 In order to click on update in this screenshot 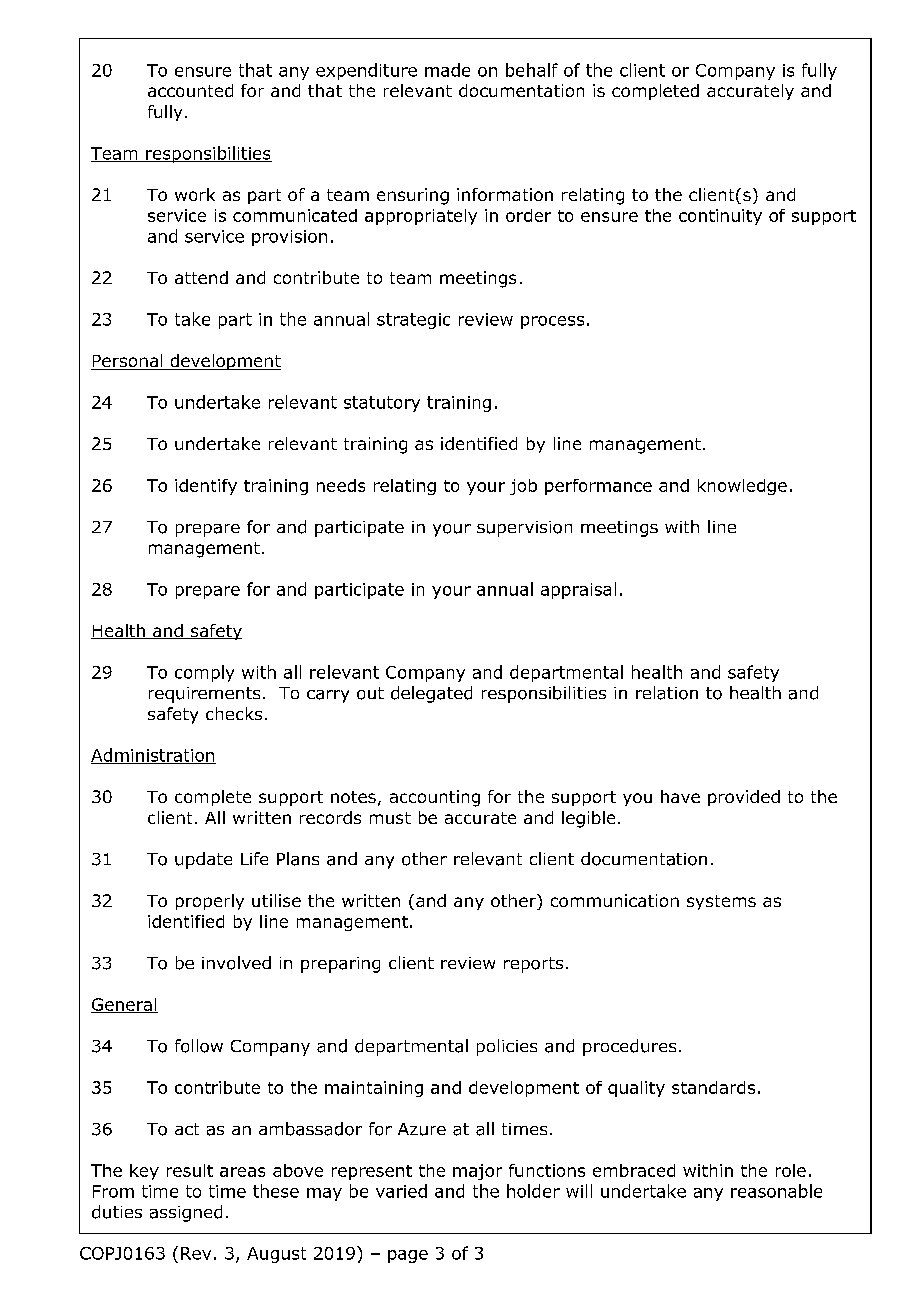, I will do `click(203, 860)`.
